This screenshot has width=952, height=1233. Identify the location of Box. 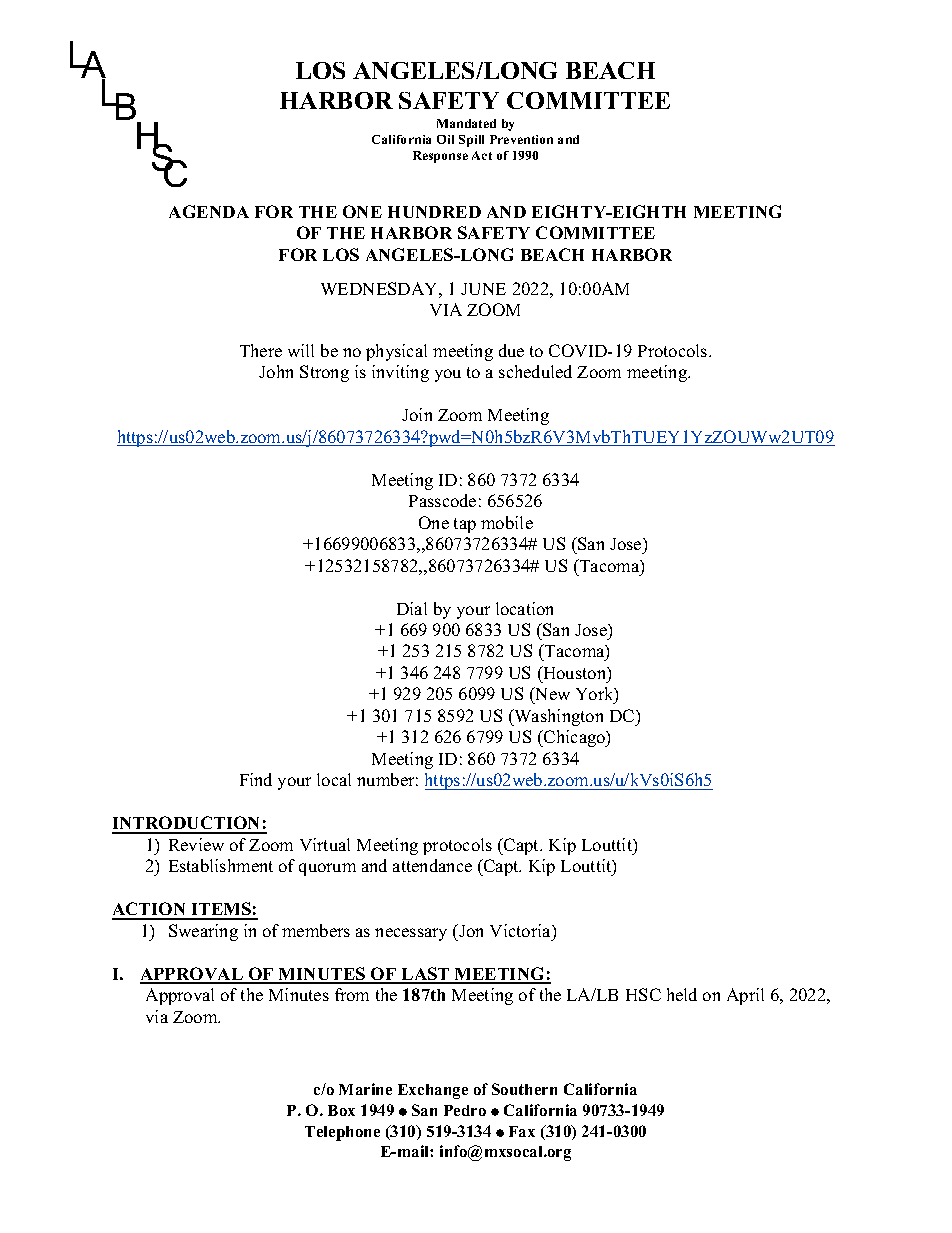
(341, 1110).
